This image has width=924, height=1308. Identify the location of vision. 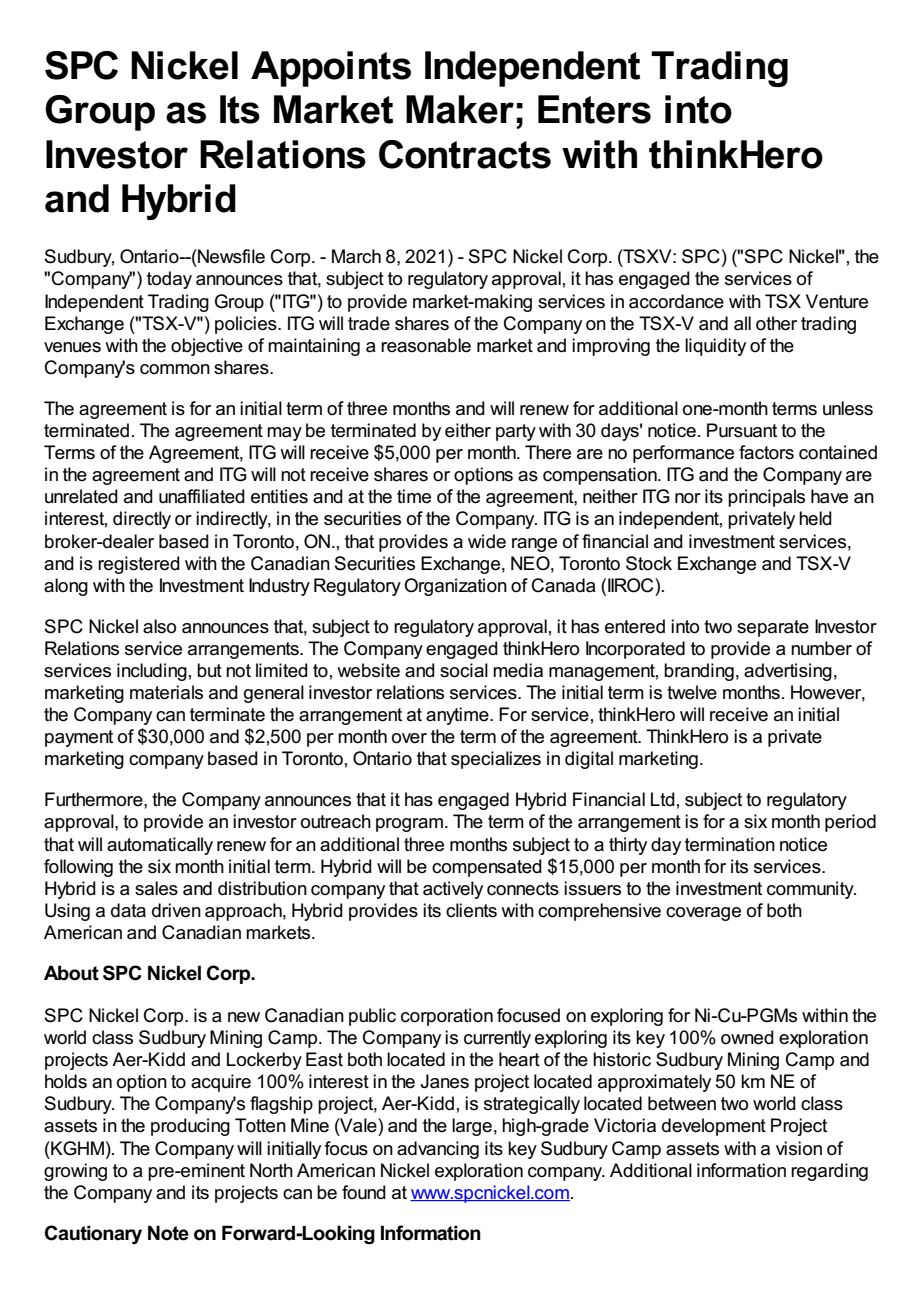
(799, 1148).
